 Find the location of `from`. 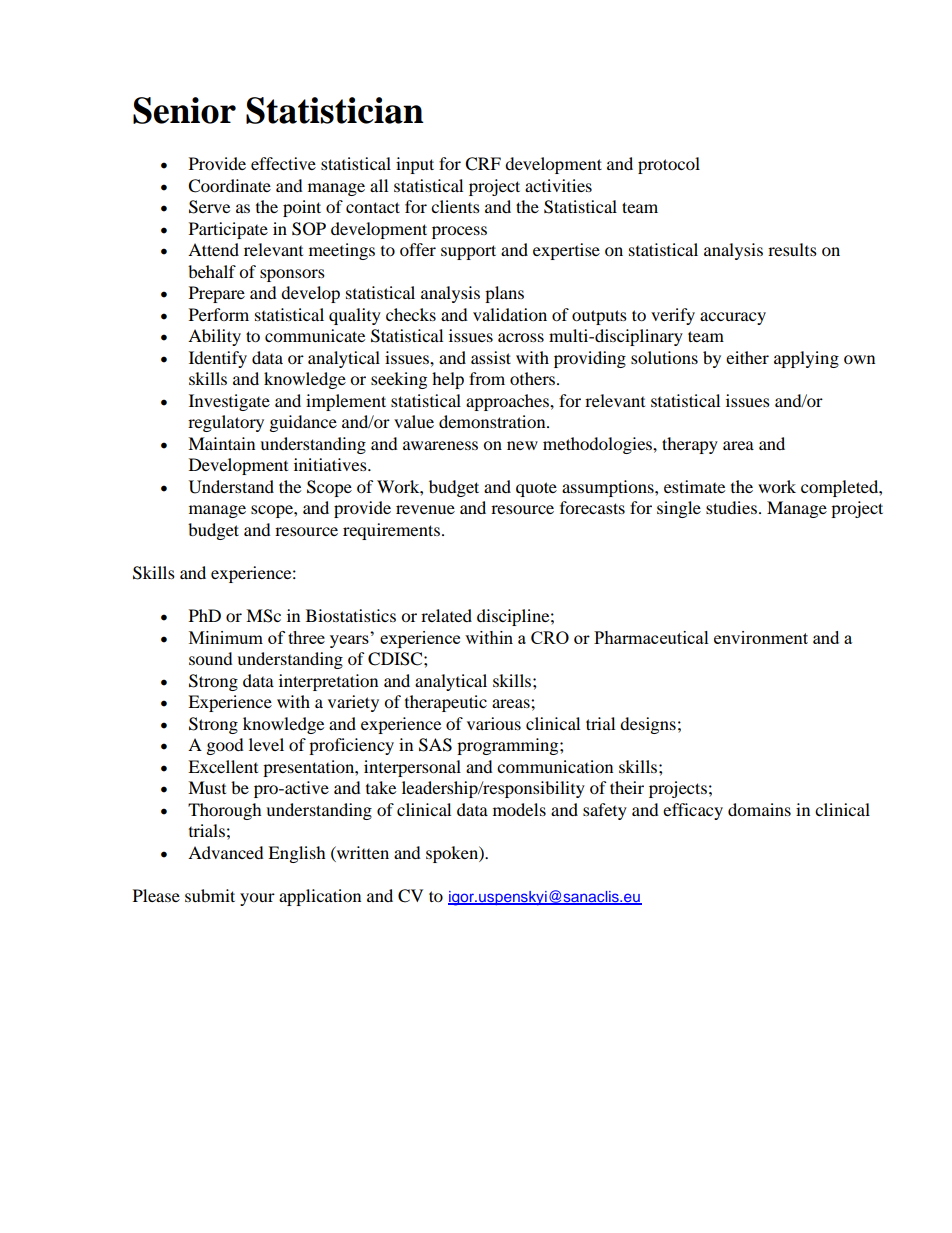

from is located at coordinates (487, 378).
